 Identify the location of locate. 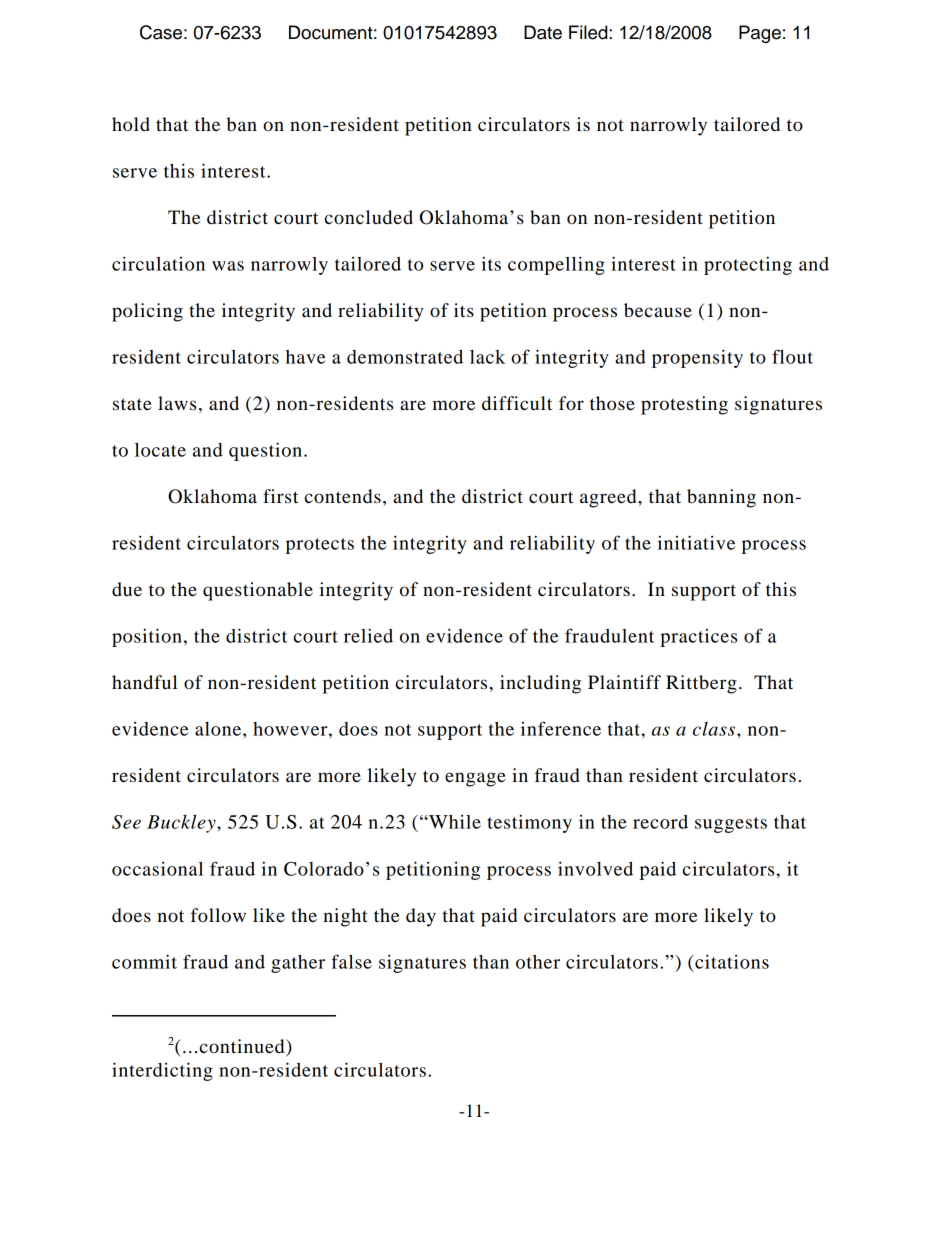
(160, 450).
